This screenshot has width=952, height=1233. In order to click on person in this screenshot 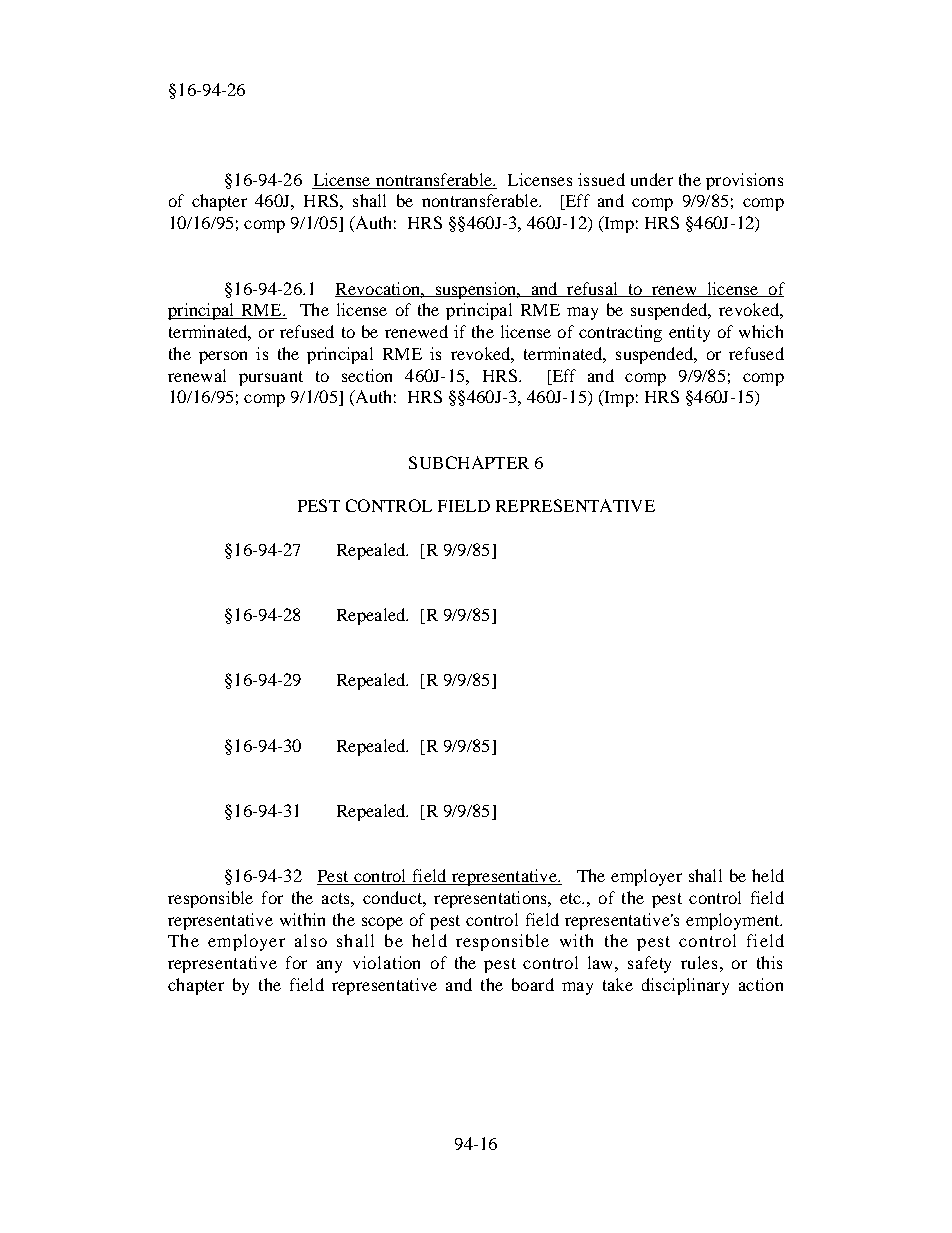, I will do `click(223, 357)`.
